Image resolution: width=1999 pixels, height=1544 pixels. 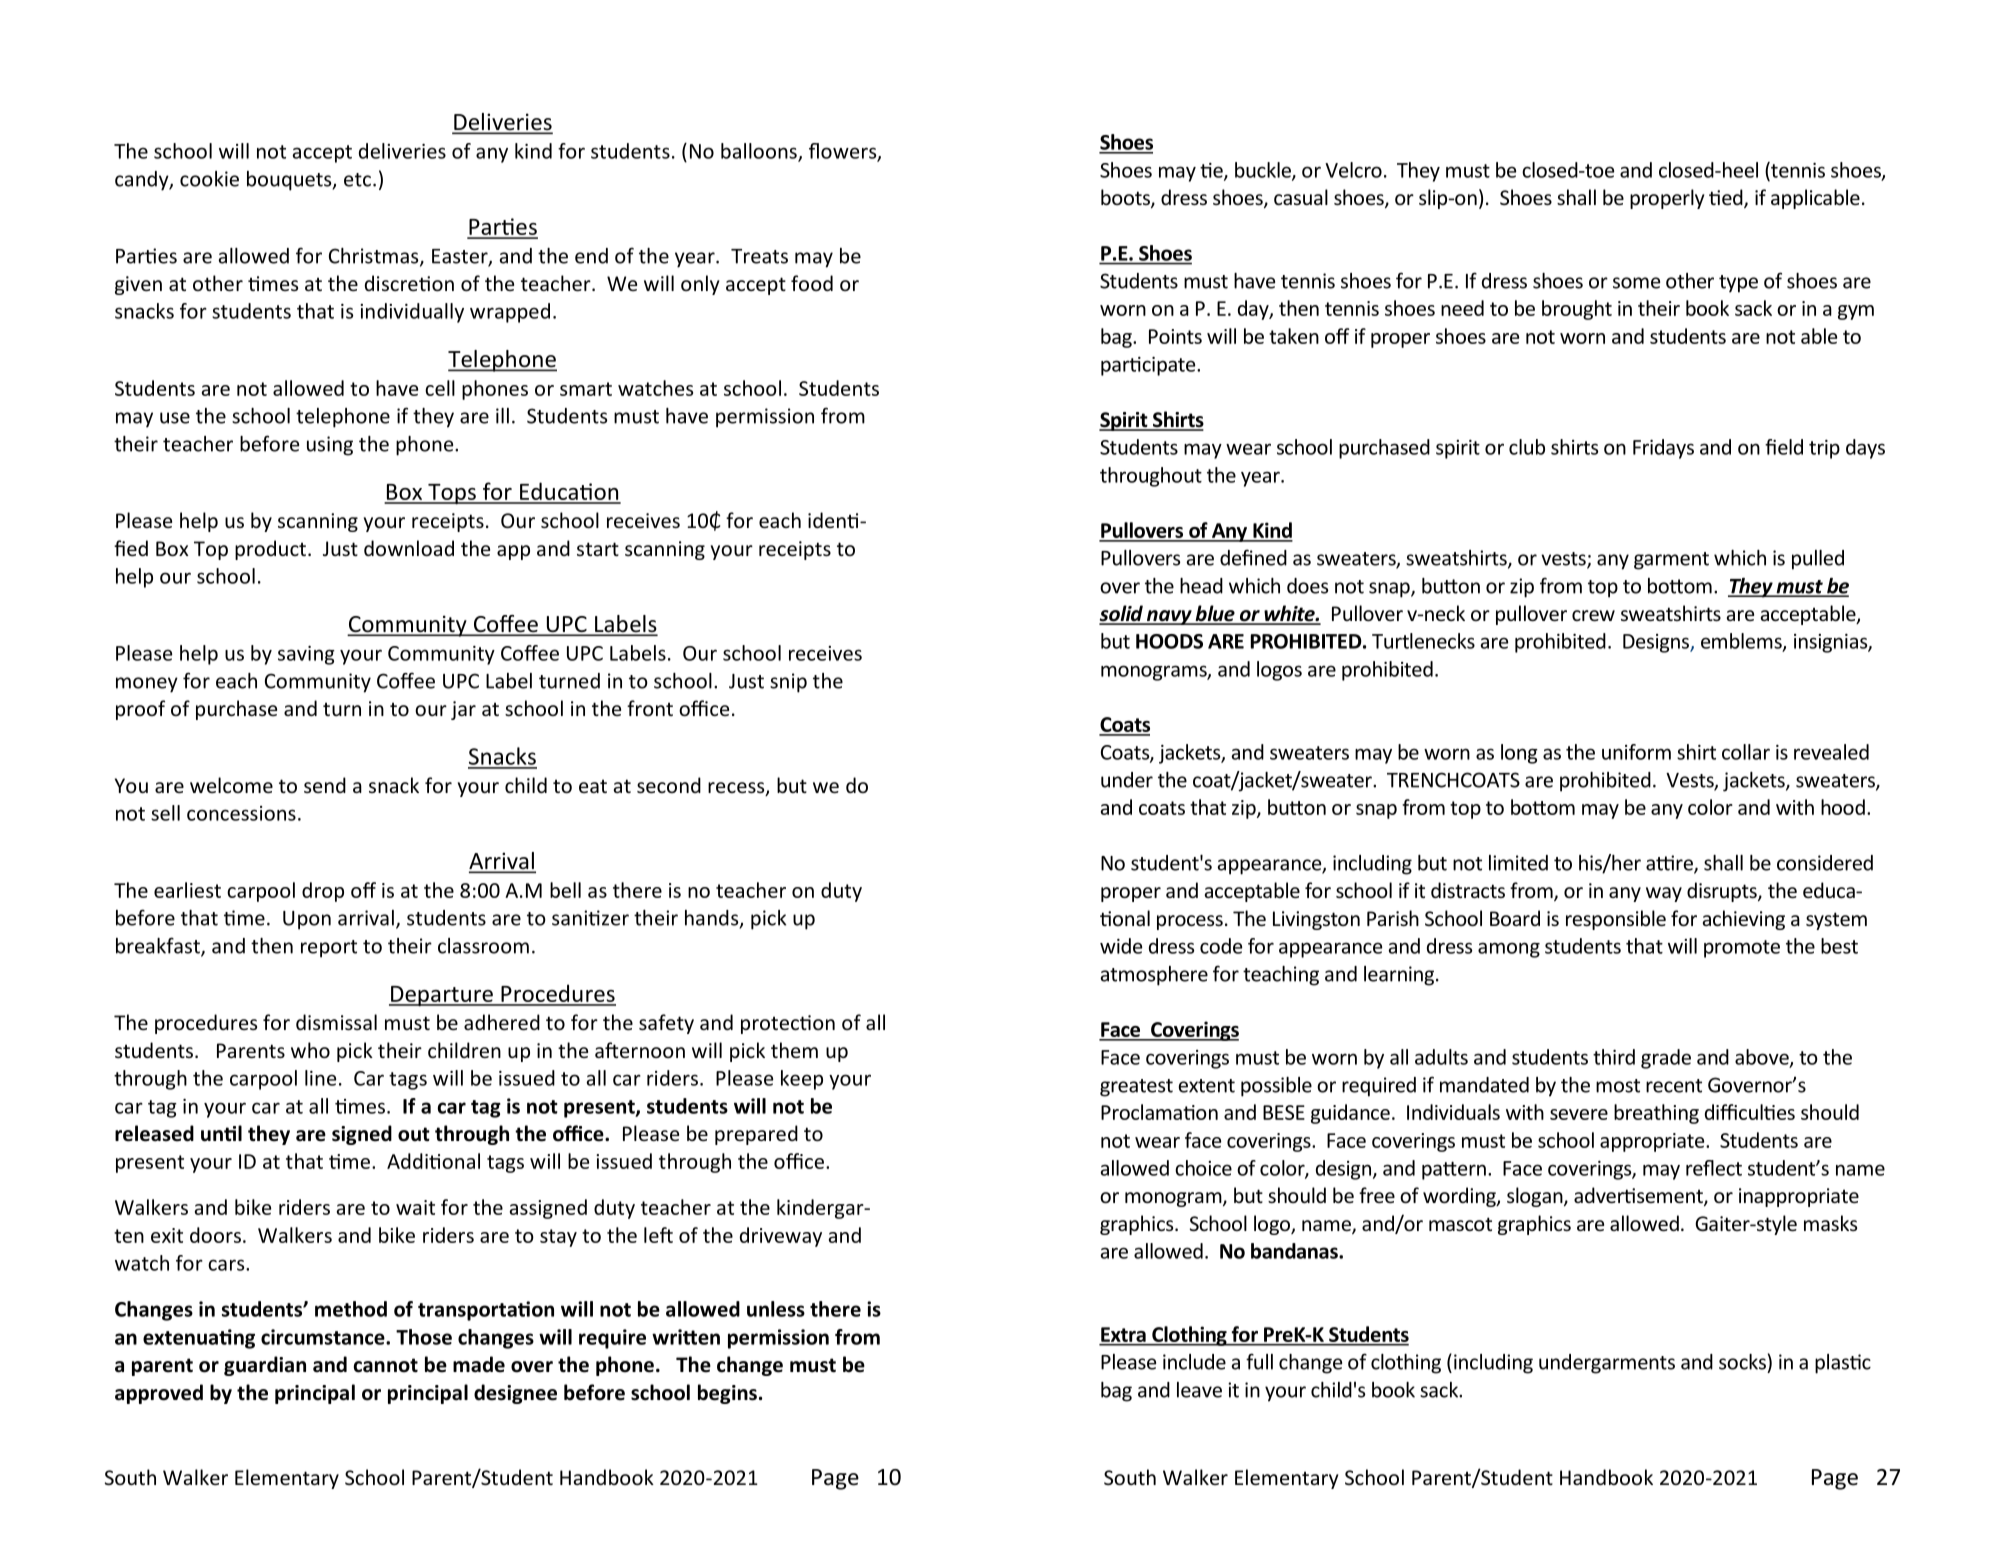 I want to click on boots, so click(x=1126, y=198).
